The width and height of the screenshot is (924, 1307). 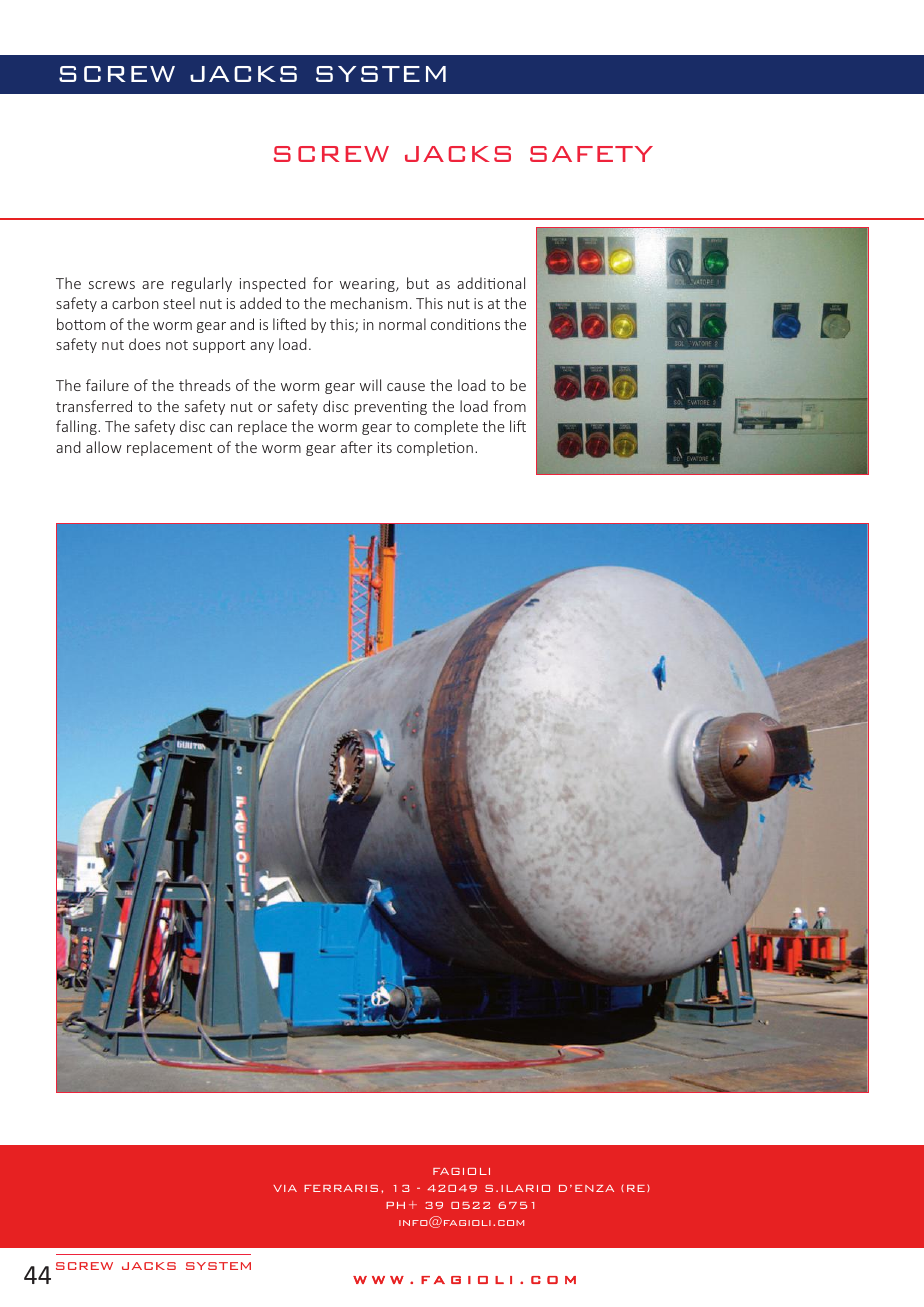 I want to click on preventing, so click(x=391, y=408).
